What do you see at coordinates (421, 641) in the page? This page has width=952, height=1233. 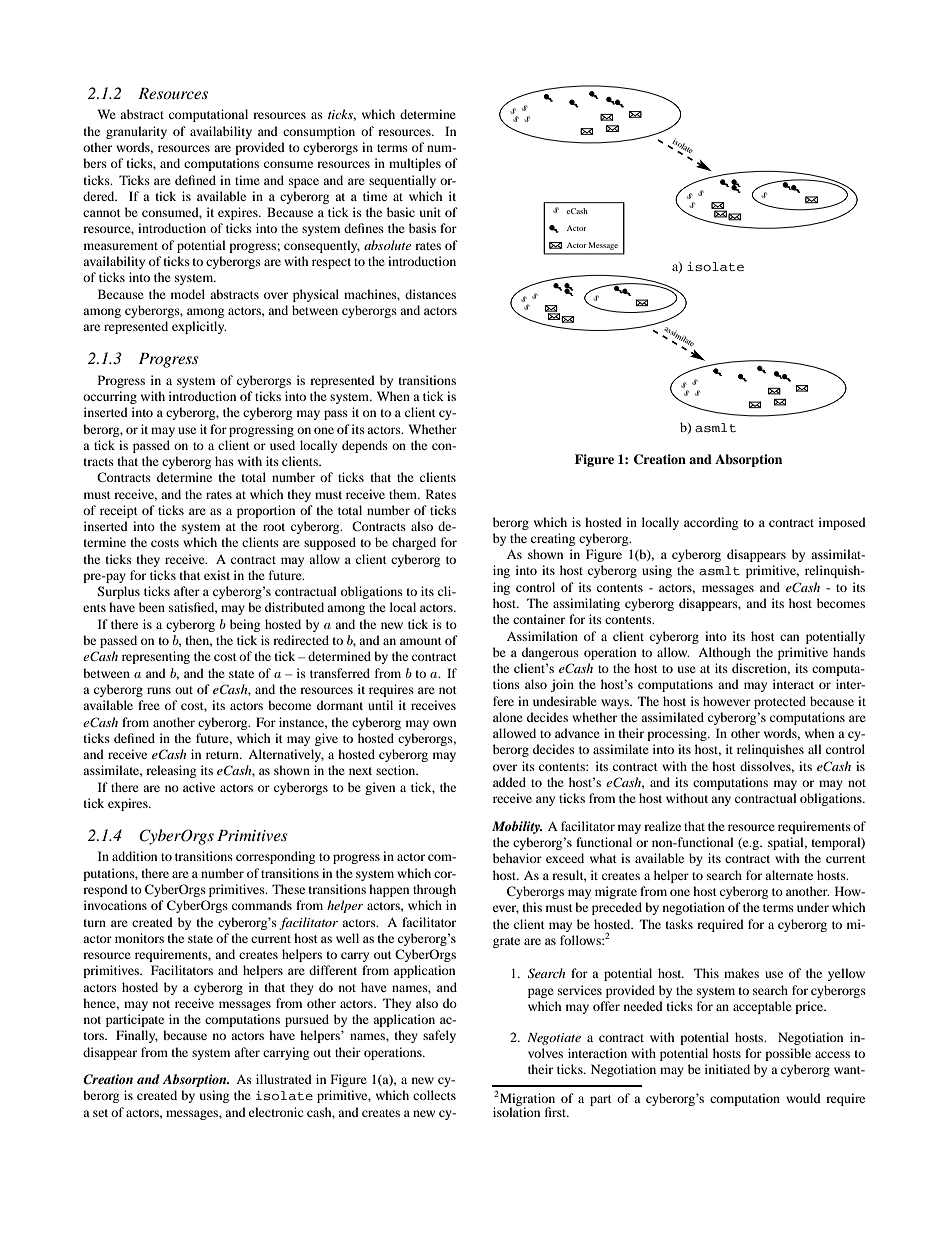 I see `amount` at bounding box center [421, 641].
